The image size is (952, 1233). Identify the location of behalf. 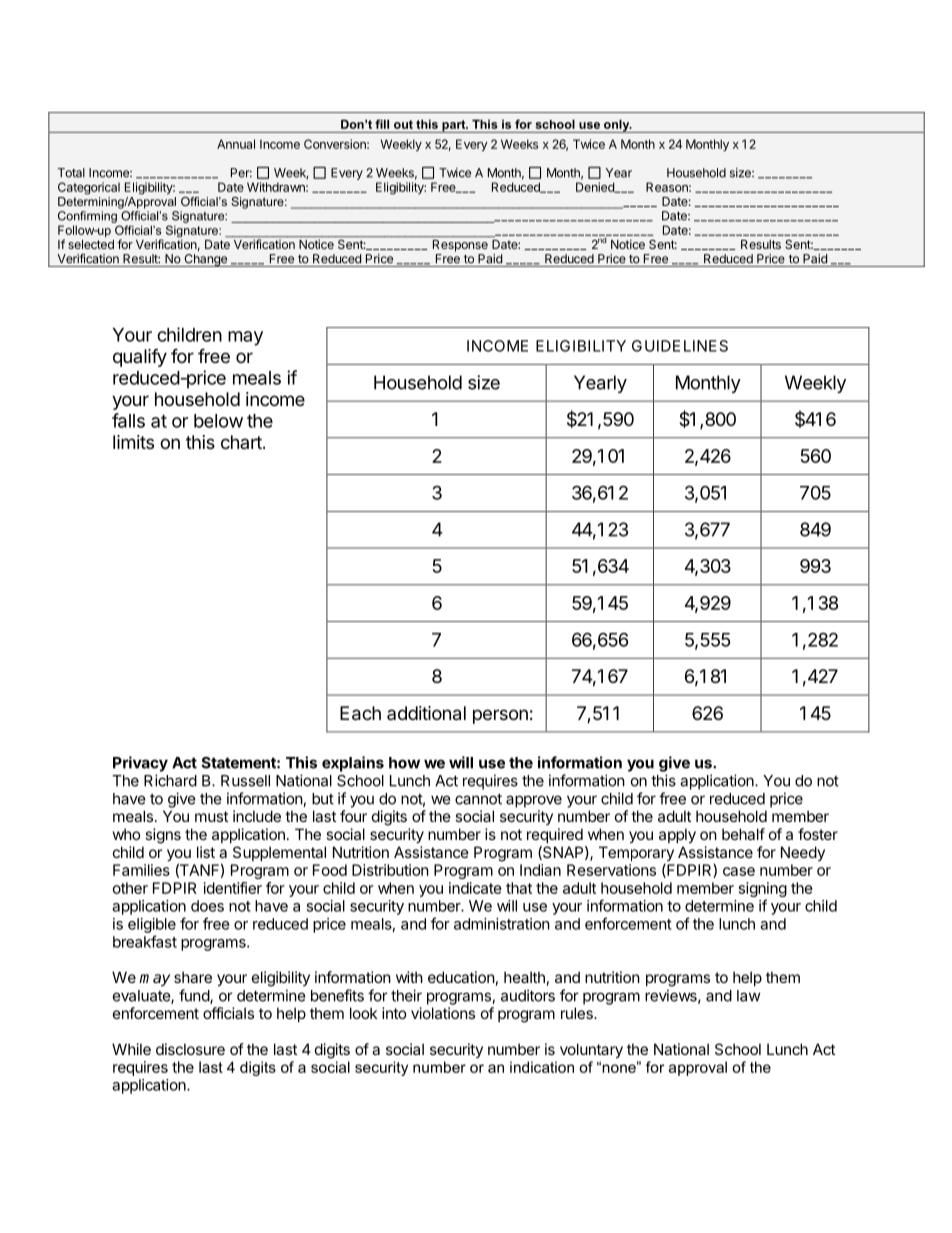
(743, 834).
